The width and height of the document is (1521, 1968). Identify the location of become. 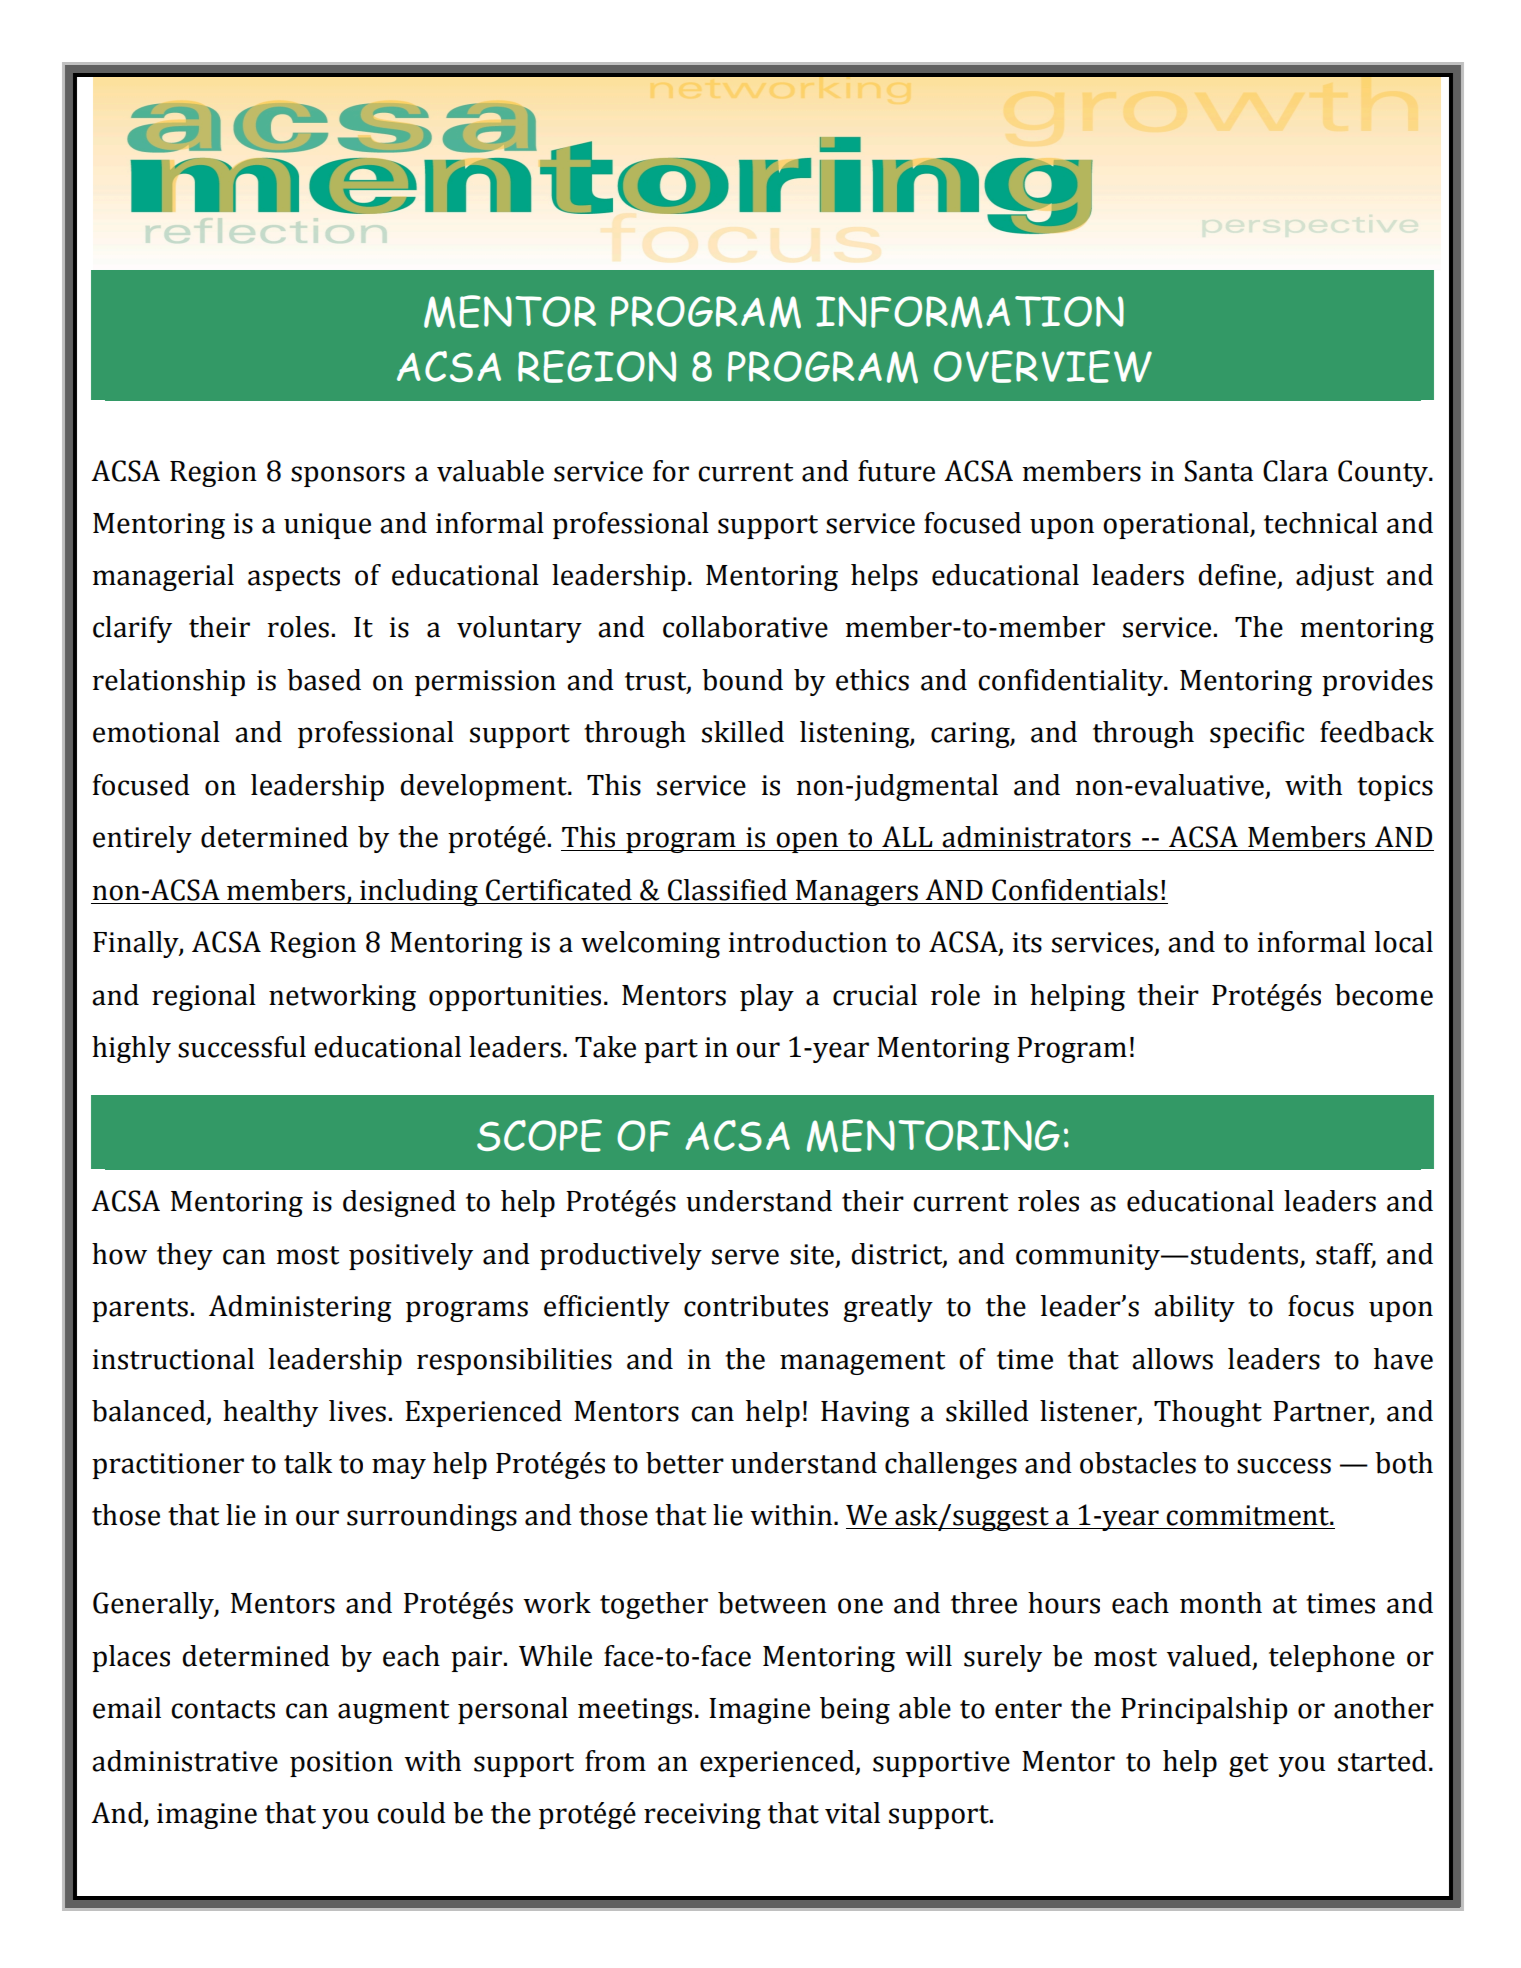
(1384, 995).
